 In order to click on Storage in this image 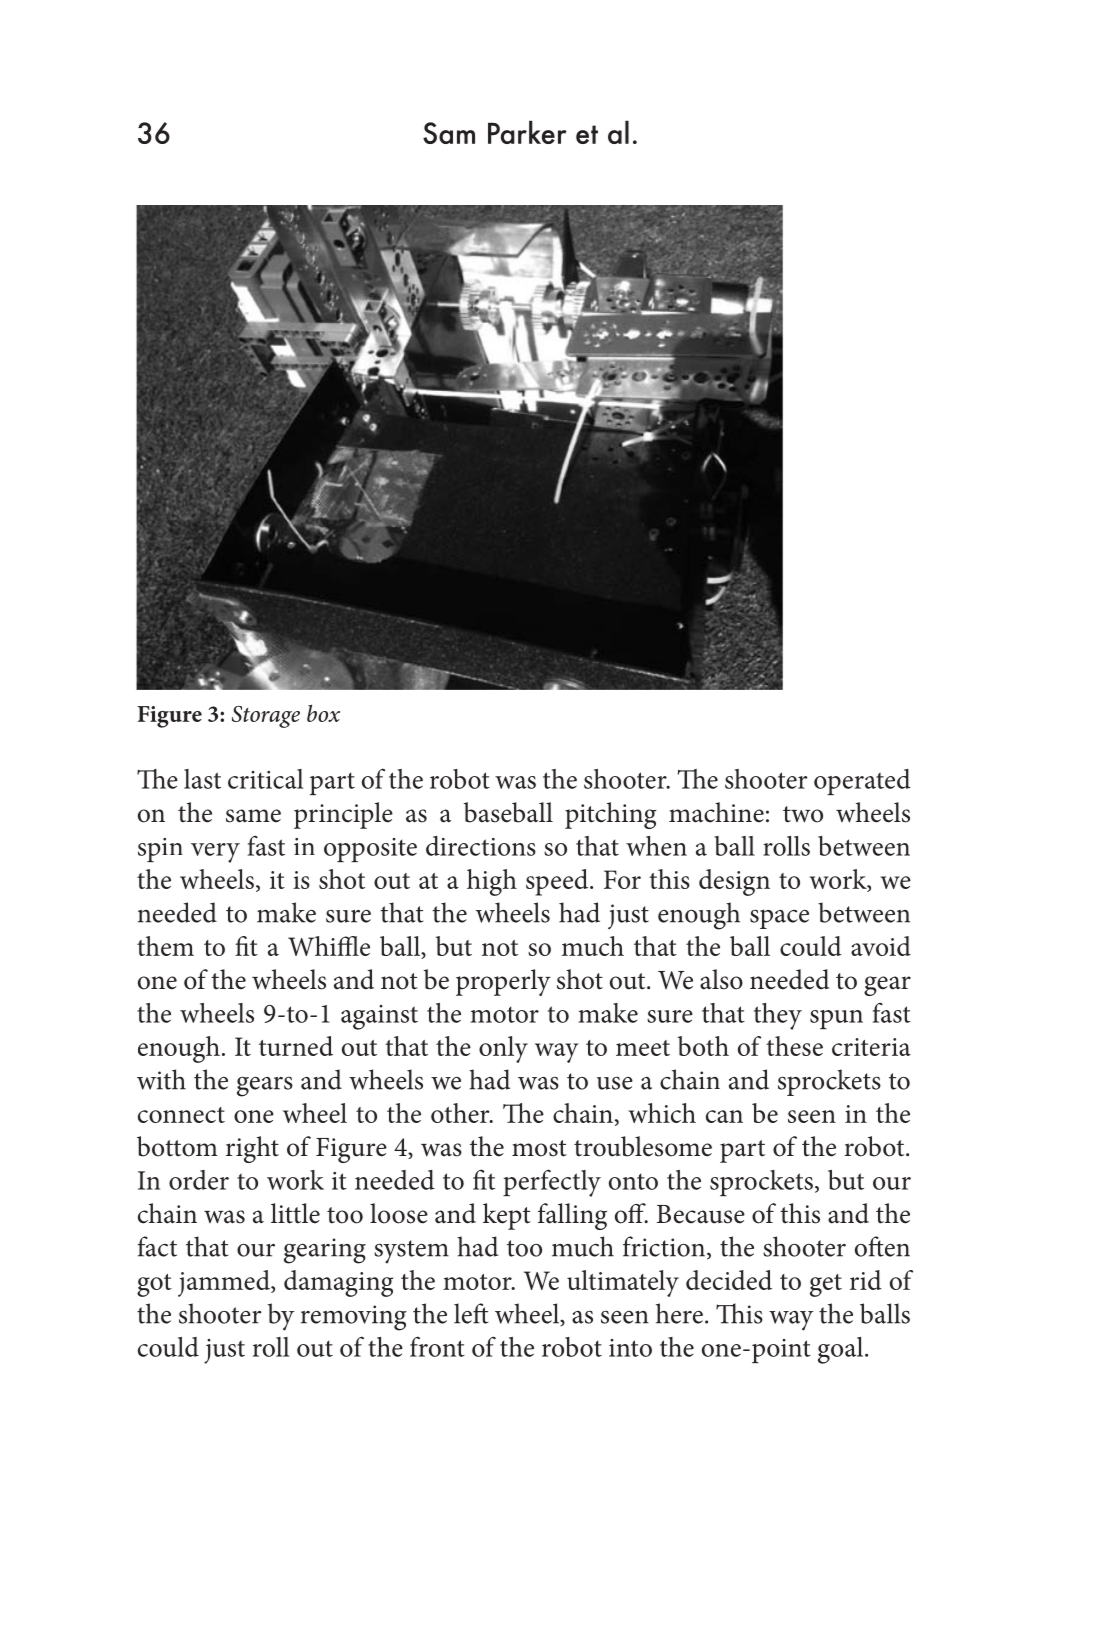, I will do `click(266, 717)`.
